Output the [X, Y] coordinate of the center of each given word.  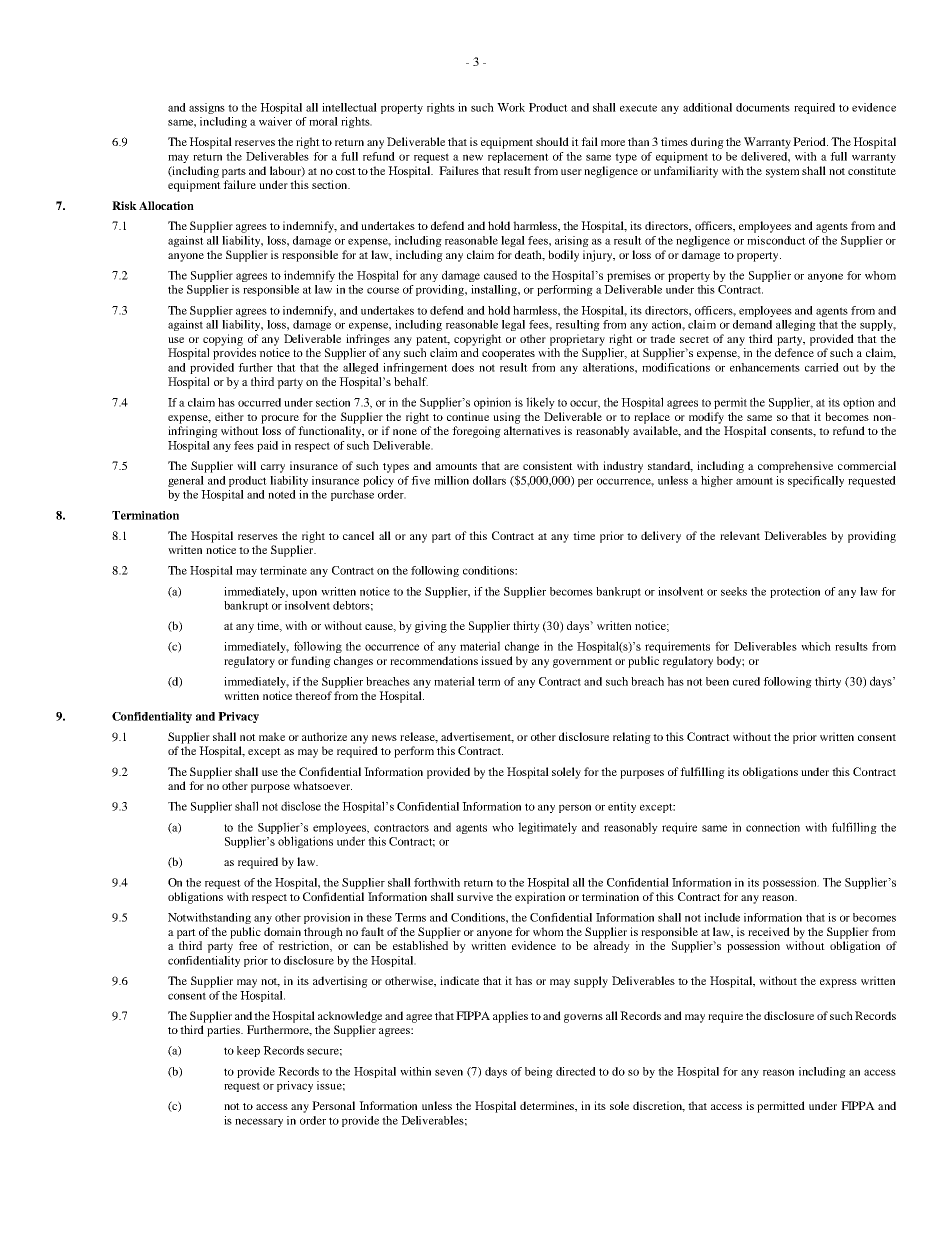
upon [304, 593]
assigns [207, 108]
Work [511, 107]
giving [431, 627]
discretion [659, 1106]
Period [810, 141]
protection [795, 592]
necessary [259, 1122]
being [539, 1072]
